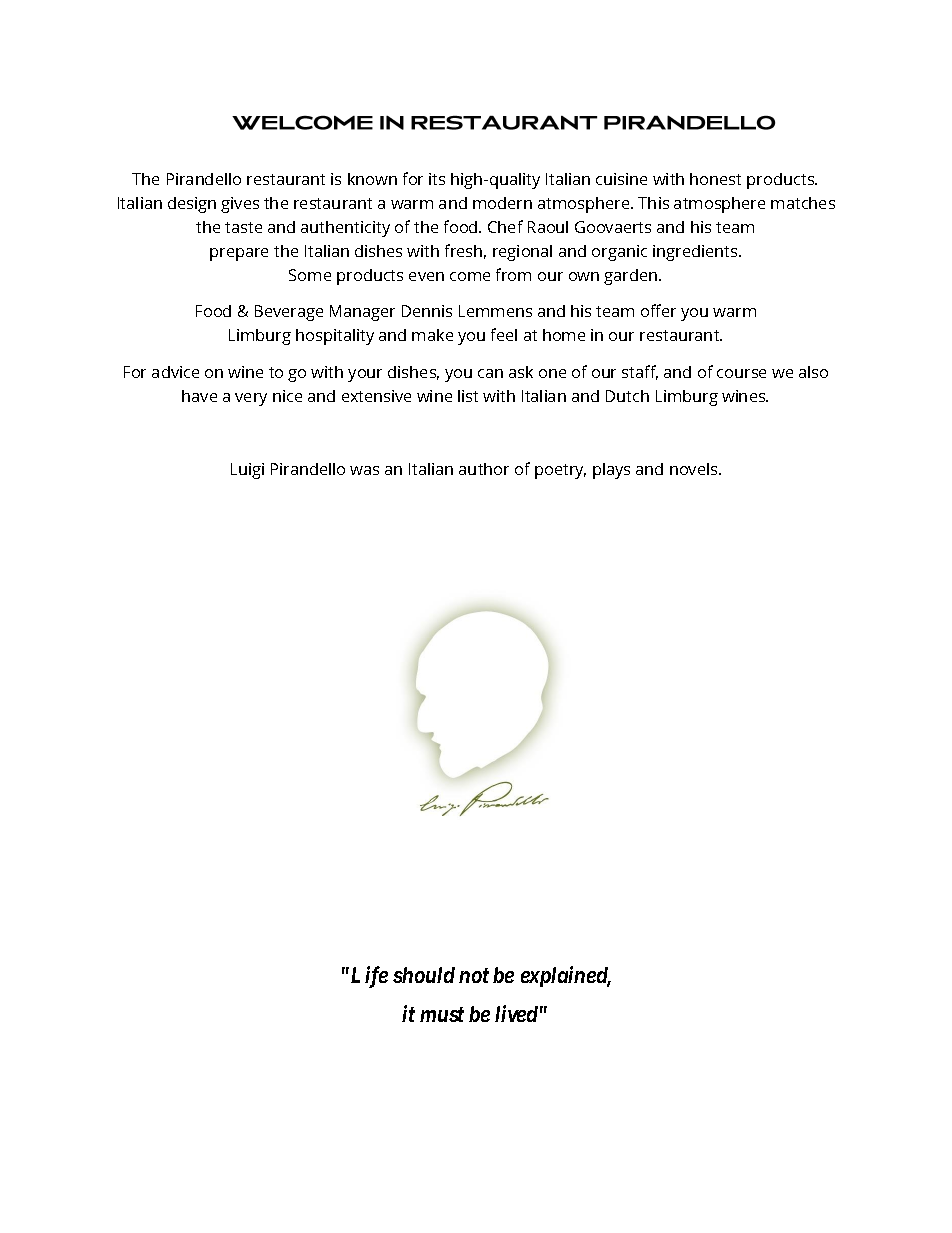 This screenshot has width=952, height=1233. What do you see at coordinates (502, 203) in the screenshot?
I see `modern` at bounding box center [502, 203].
